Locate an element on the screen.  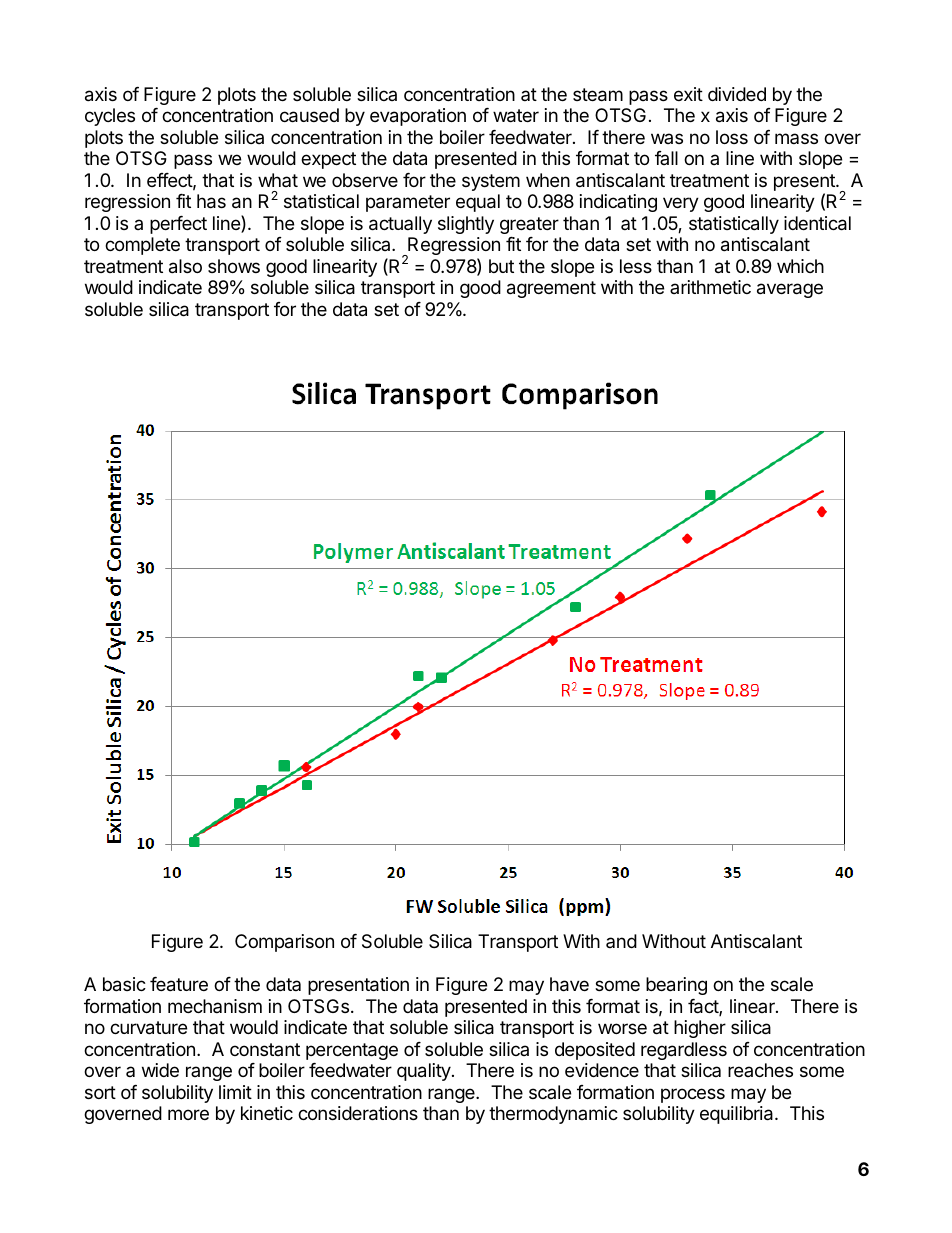
shows is located at coordinates (234, 266).
